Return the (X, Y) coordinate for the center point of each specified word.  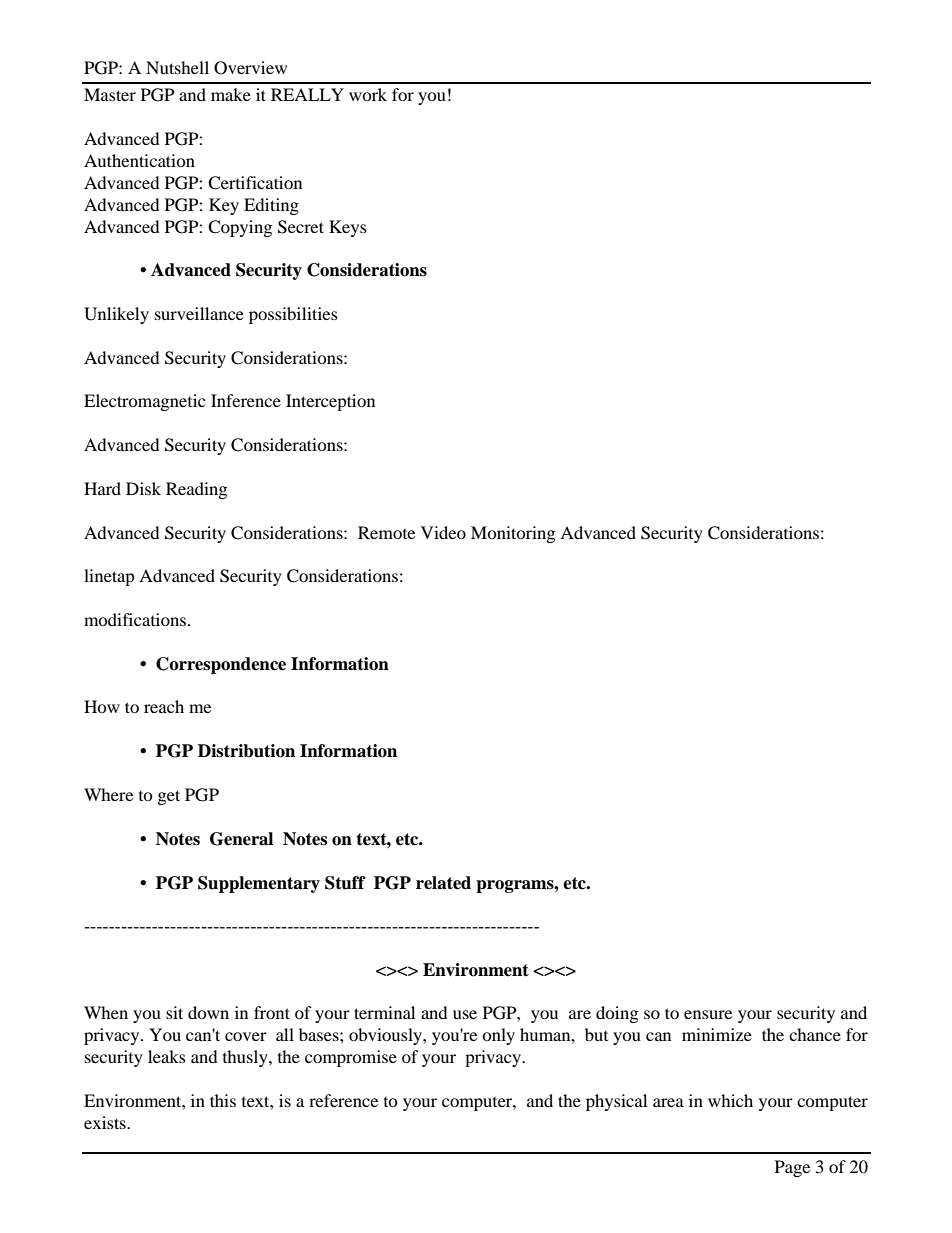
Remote (386, 532)
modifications (135, 619)
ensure (708, 1014)
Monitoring (513, 534)
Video (443, 532)
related (443, 883)
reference (343, 1100)
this (223, 1100)
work (368, 94)
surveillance (199, 313)
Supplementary (259, 884)
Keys (348, 228)
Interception (330, 402)
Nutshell (177, 67)
